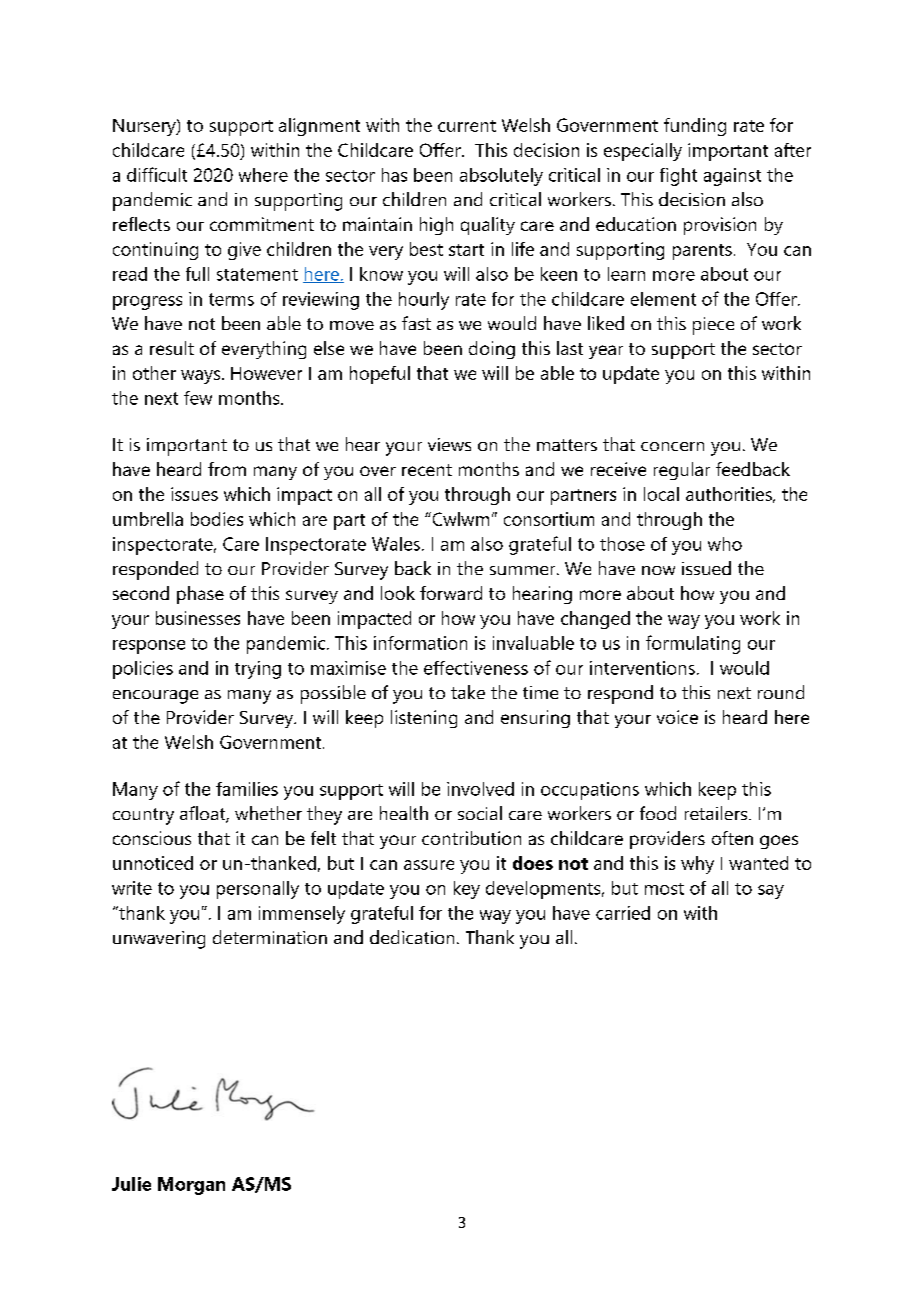  Describe the element at coordinates (258, 890) in the screenshot. I see `personally` at that location.
